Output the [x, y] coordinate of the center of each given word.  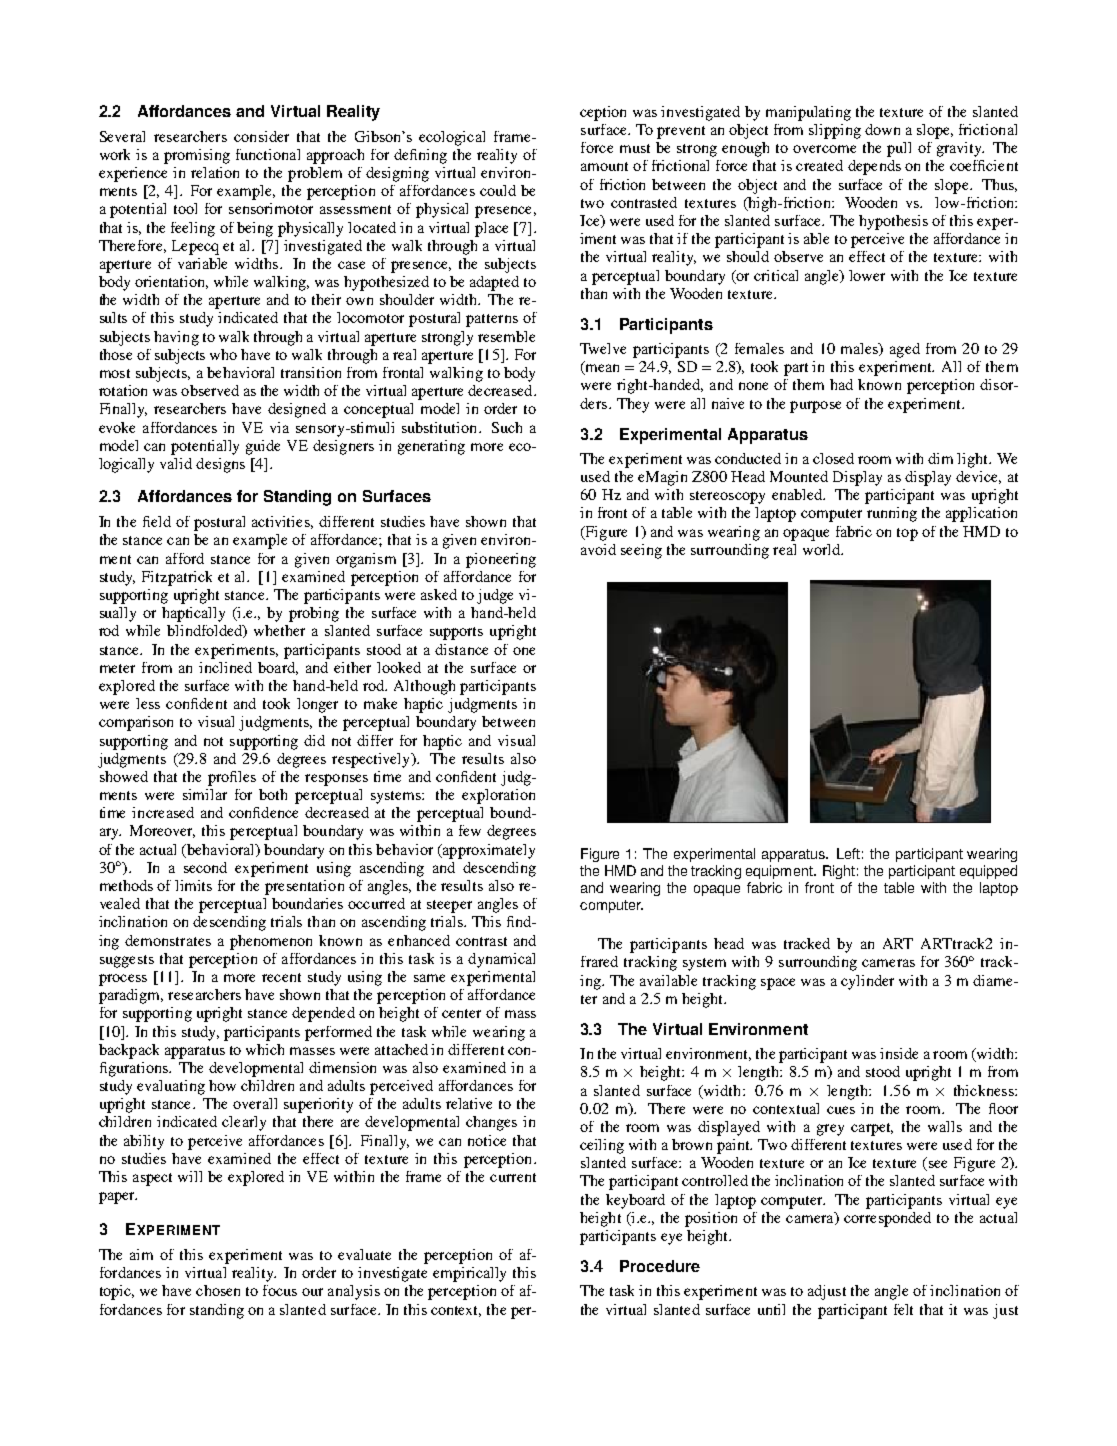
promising [197, 156]
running [892, 514]
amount [604, 166]
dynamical [501, 960]
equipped [988, 872]
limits [193, 885]
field [157, 521]
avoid [598, 549]
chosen [218, 1290]
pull [899, 149]
